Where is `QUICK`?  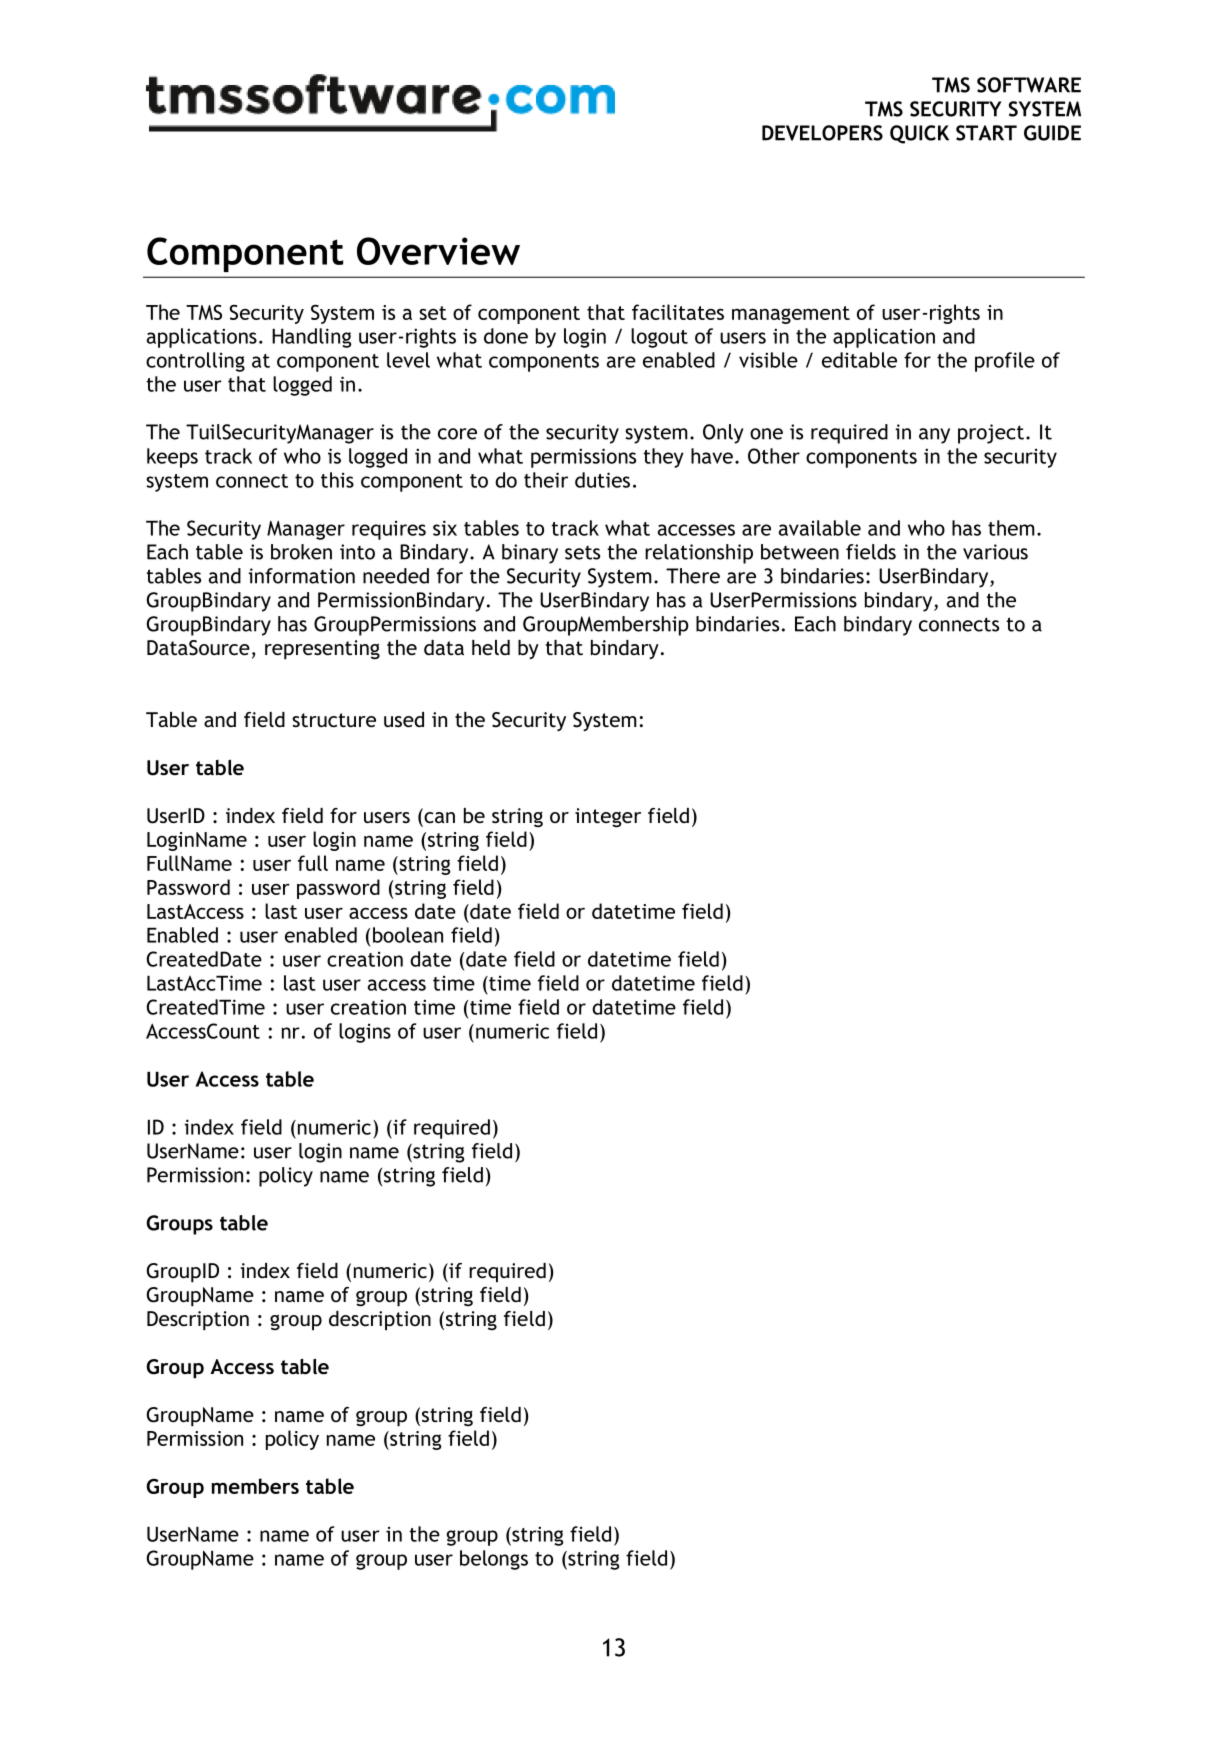
QUICK is located at coordinates (919, 134).
